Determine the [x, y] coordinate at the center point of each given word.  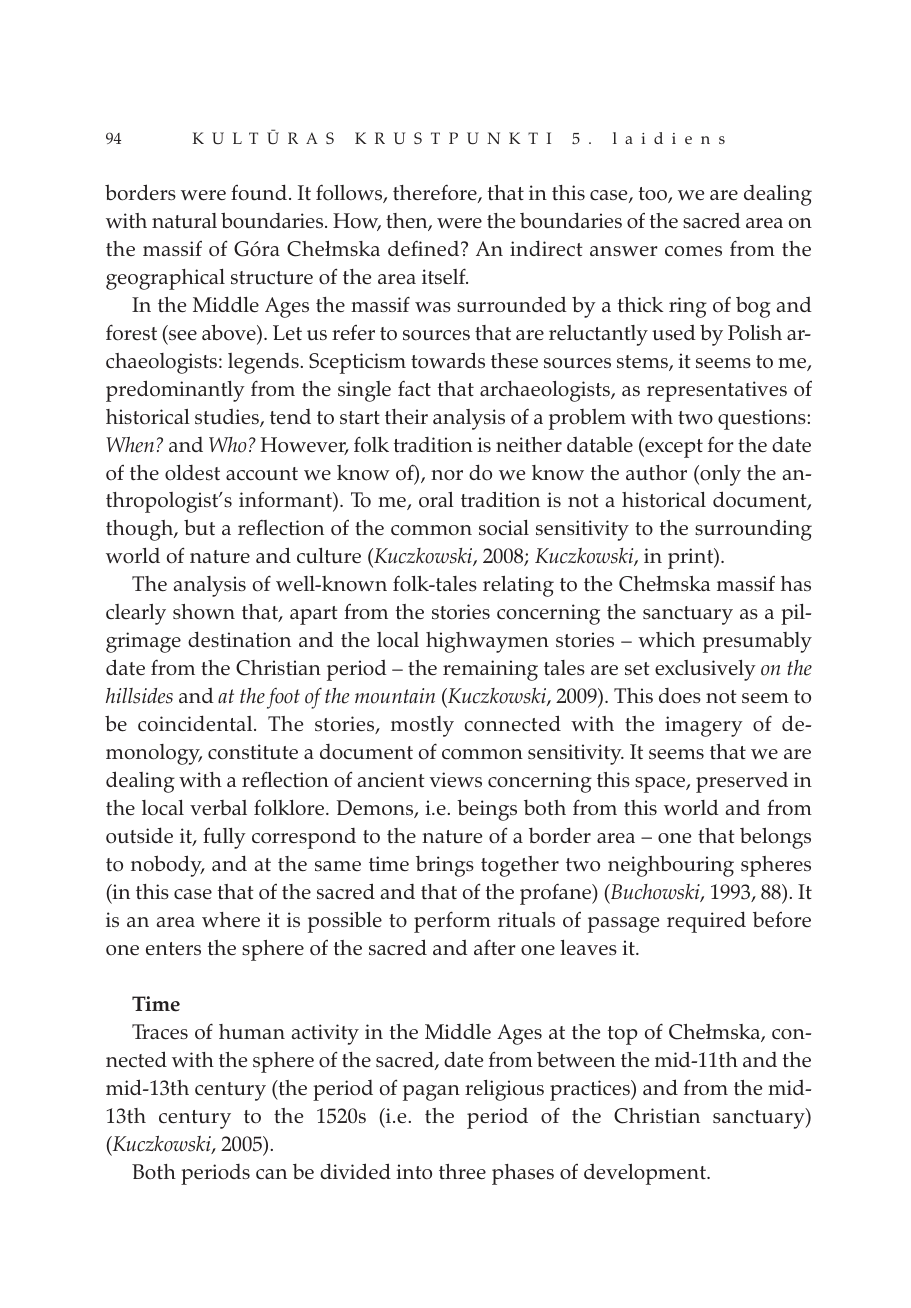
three [462, 1172]
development [646, 1174]
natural [184, 221]
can [271, 1174]
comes [693, 251]
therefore [436, 193]
